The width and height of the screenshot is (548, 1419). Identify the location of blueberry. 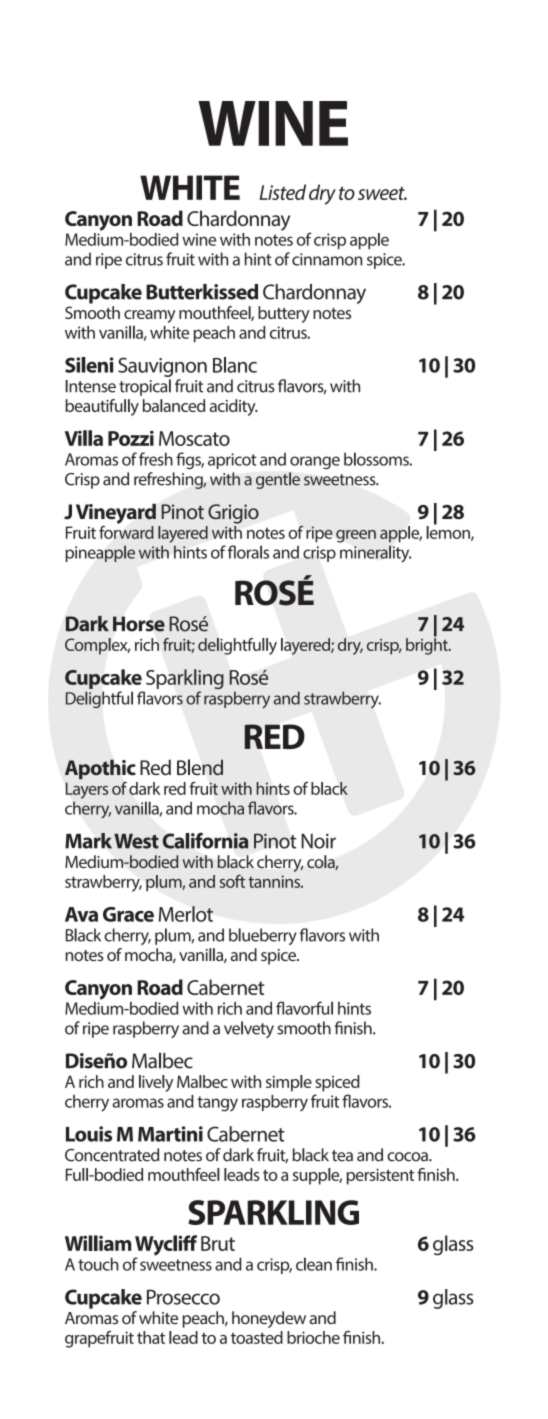
(263, 936).
